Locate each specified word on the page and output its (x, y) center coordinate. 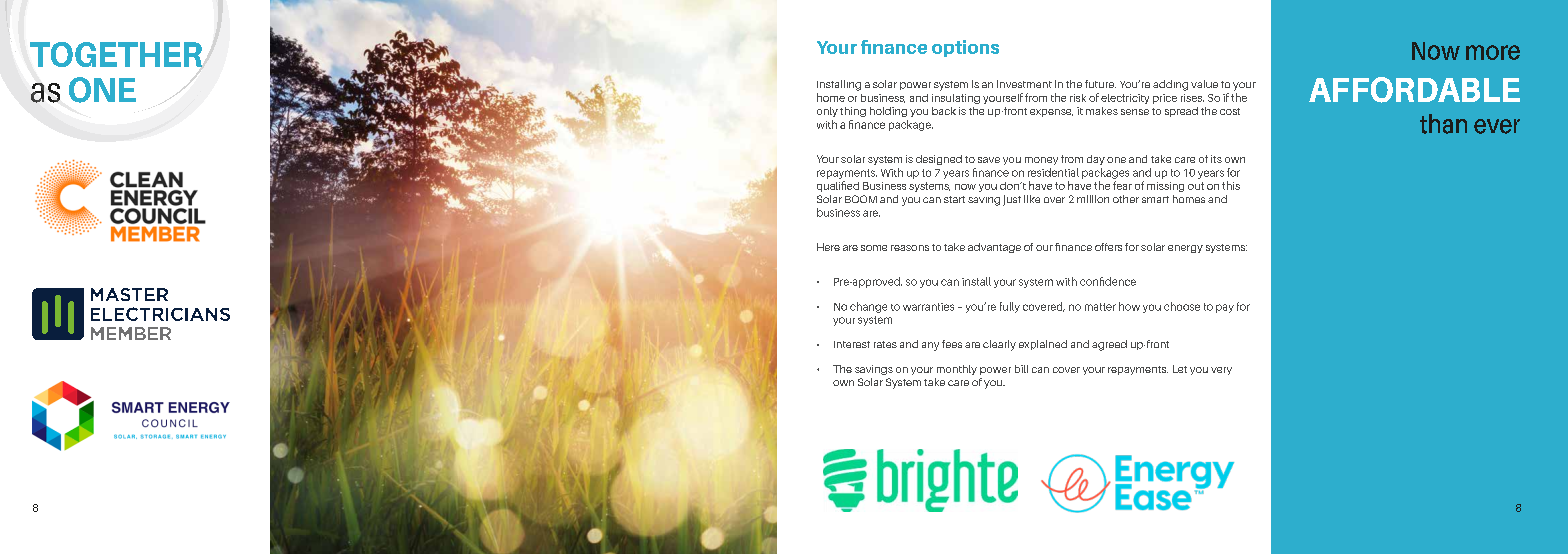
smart (1155, 199)
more (1493, 52)
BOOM (861, 199)
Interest (852, 344)
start (954, 199)
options (965, 48)
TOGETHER (116, 54)
